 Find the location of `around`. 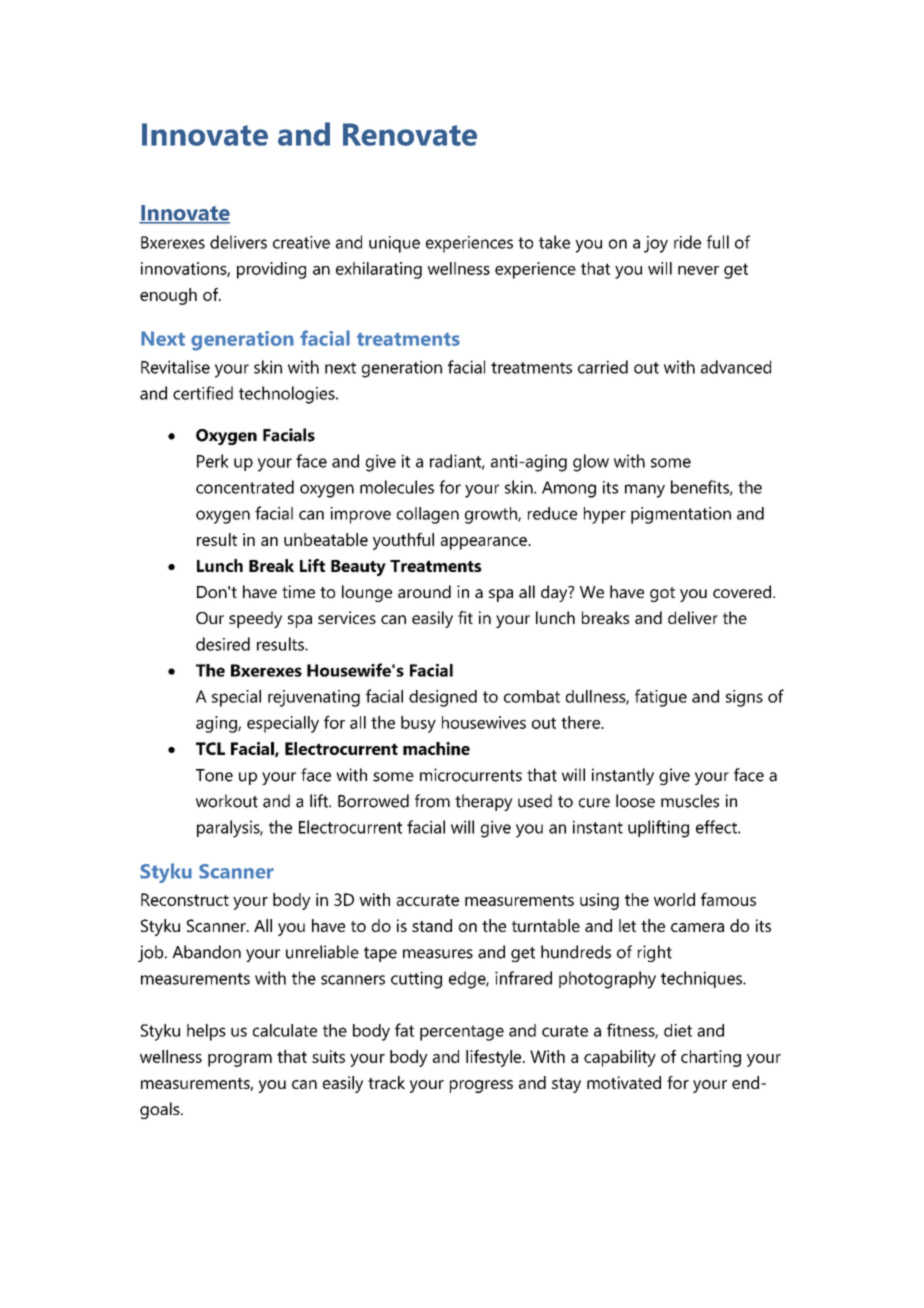

around is located at coordinates (424, 591).
